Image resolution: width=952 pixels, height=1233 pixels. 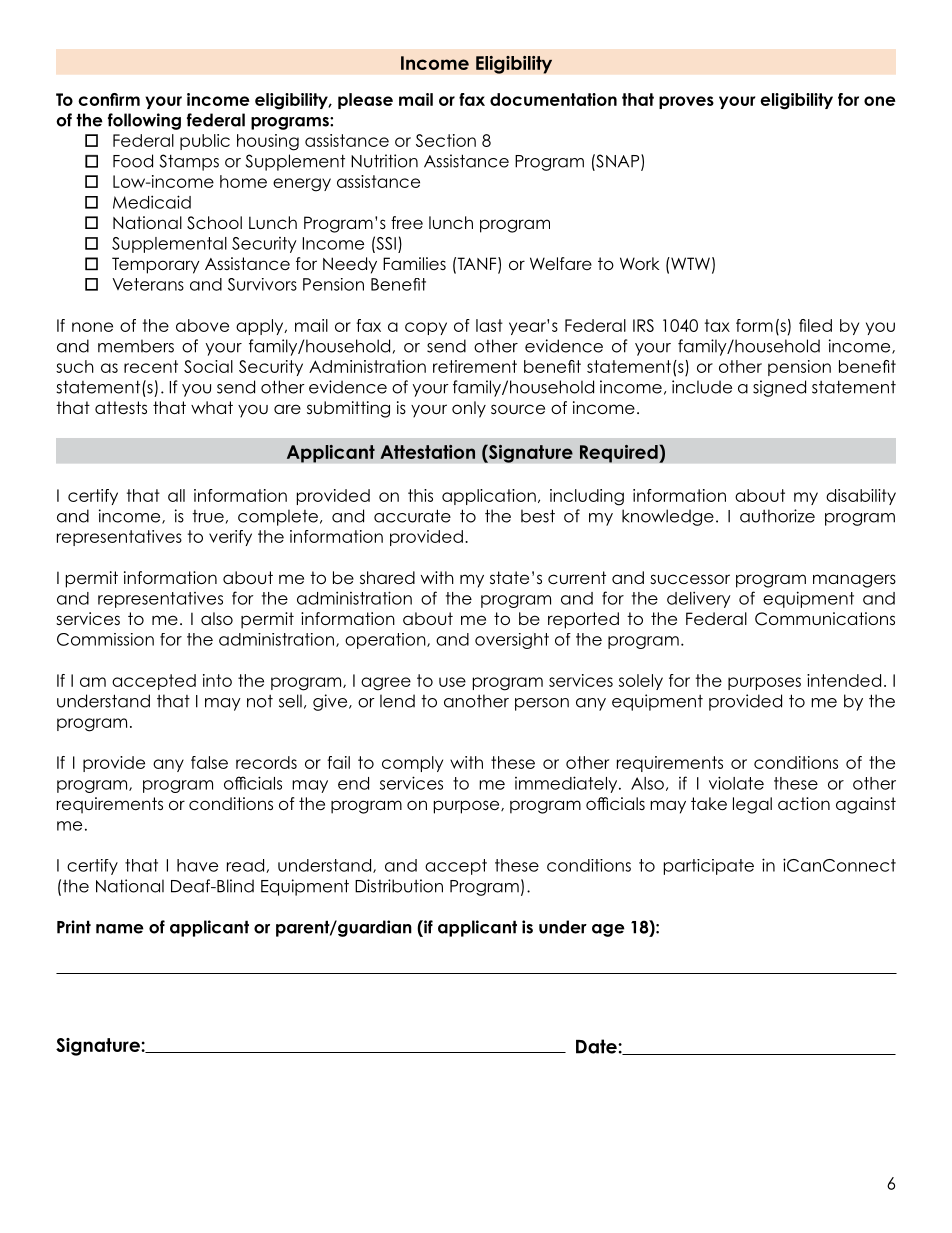 I want to click on shared, so click(x=387, y=577).
